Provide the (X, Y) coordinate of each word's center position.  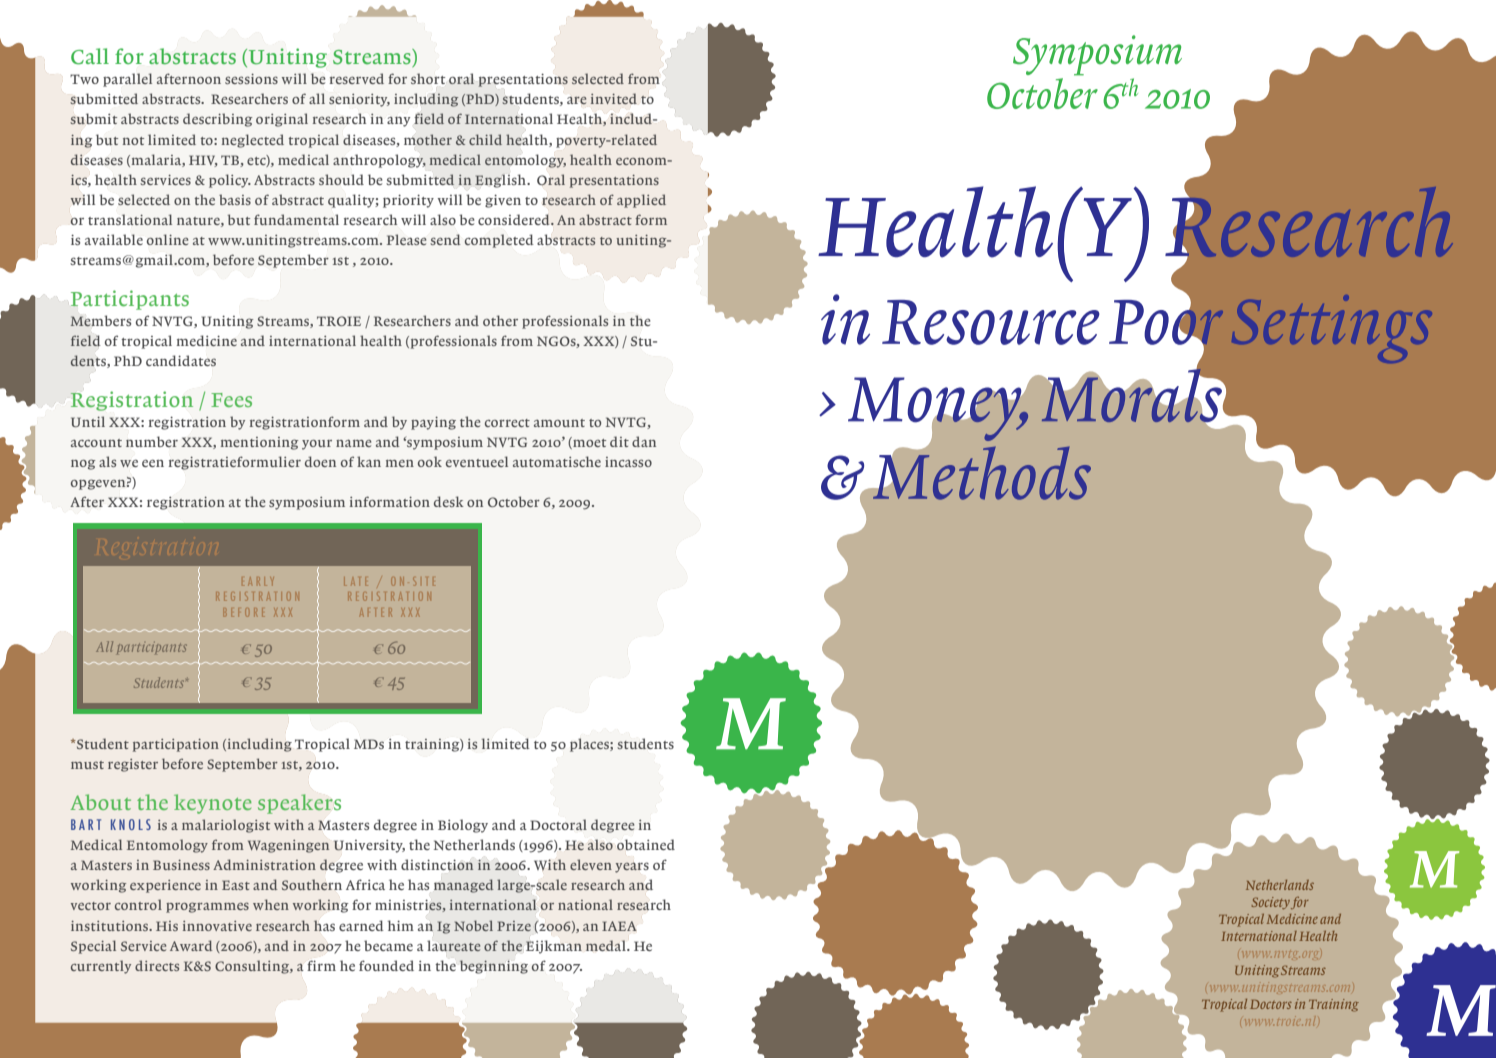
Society (1271, 903)
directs (157, 965)
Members (100, 321)
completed (499, 241)
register (133, 765)
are (576, 100)
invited (614, 98)
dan (644, 441)
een (153, 463)
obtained (646, 844)
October (514, 501)
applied (641, 201)
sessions (251, 79)
